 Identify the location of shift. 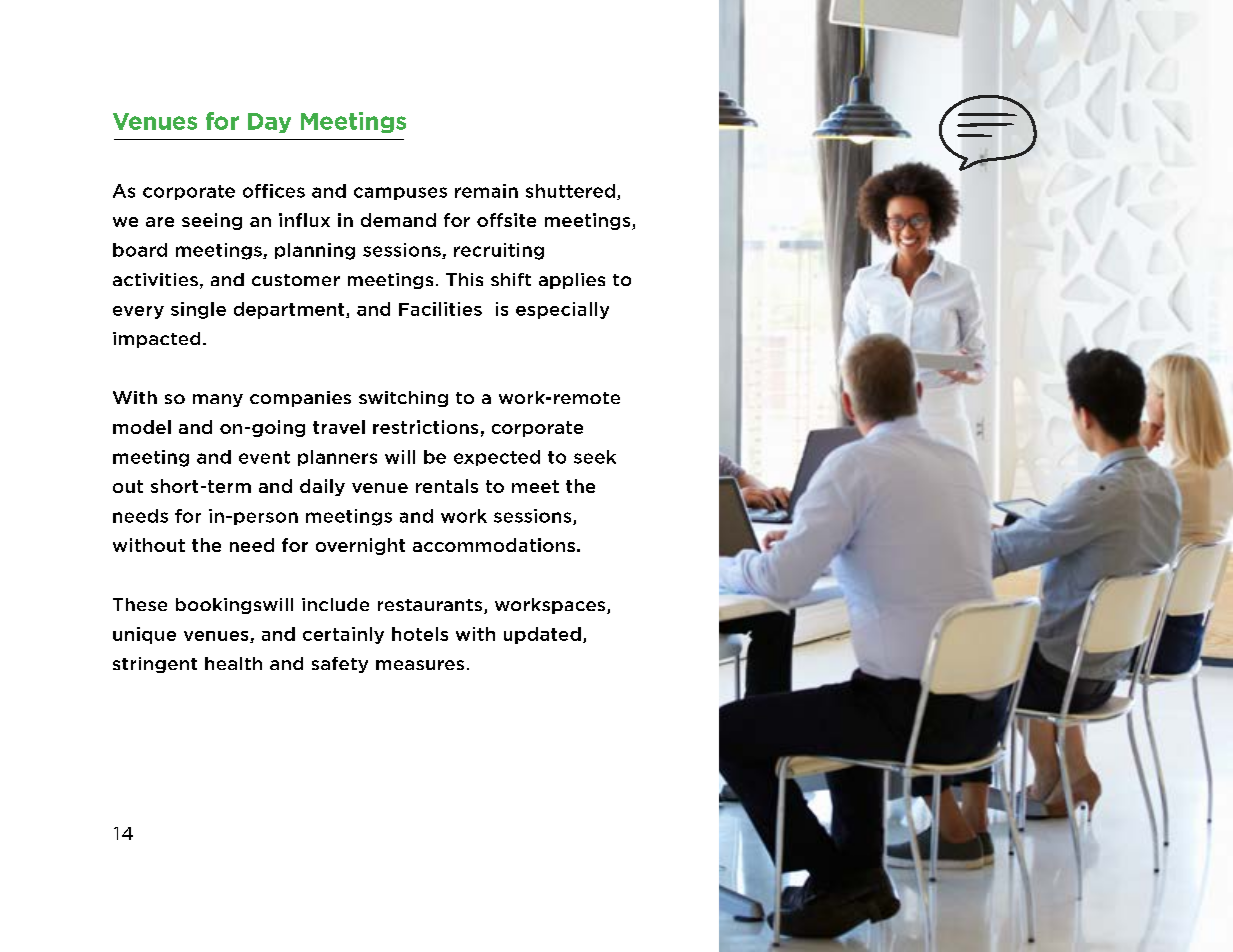
(511, 279).
